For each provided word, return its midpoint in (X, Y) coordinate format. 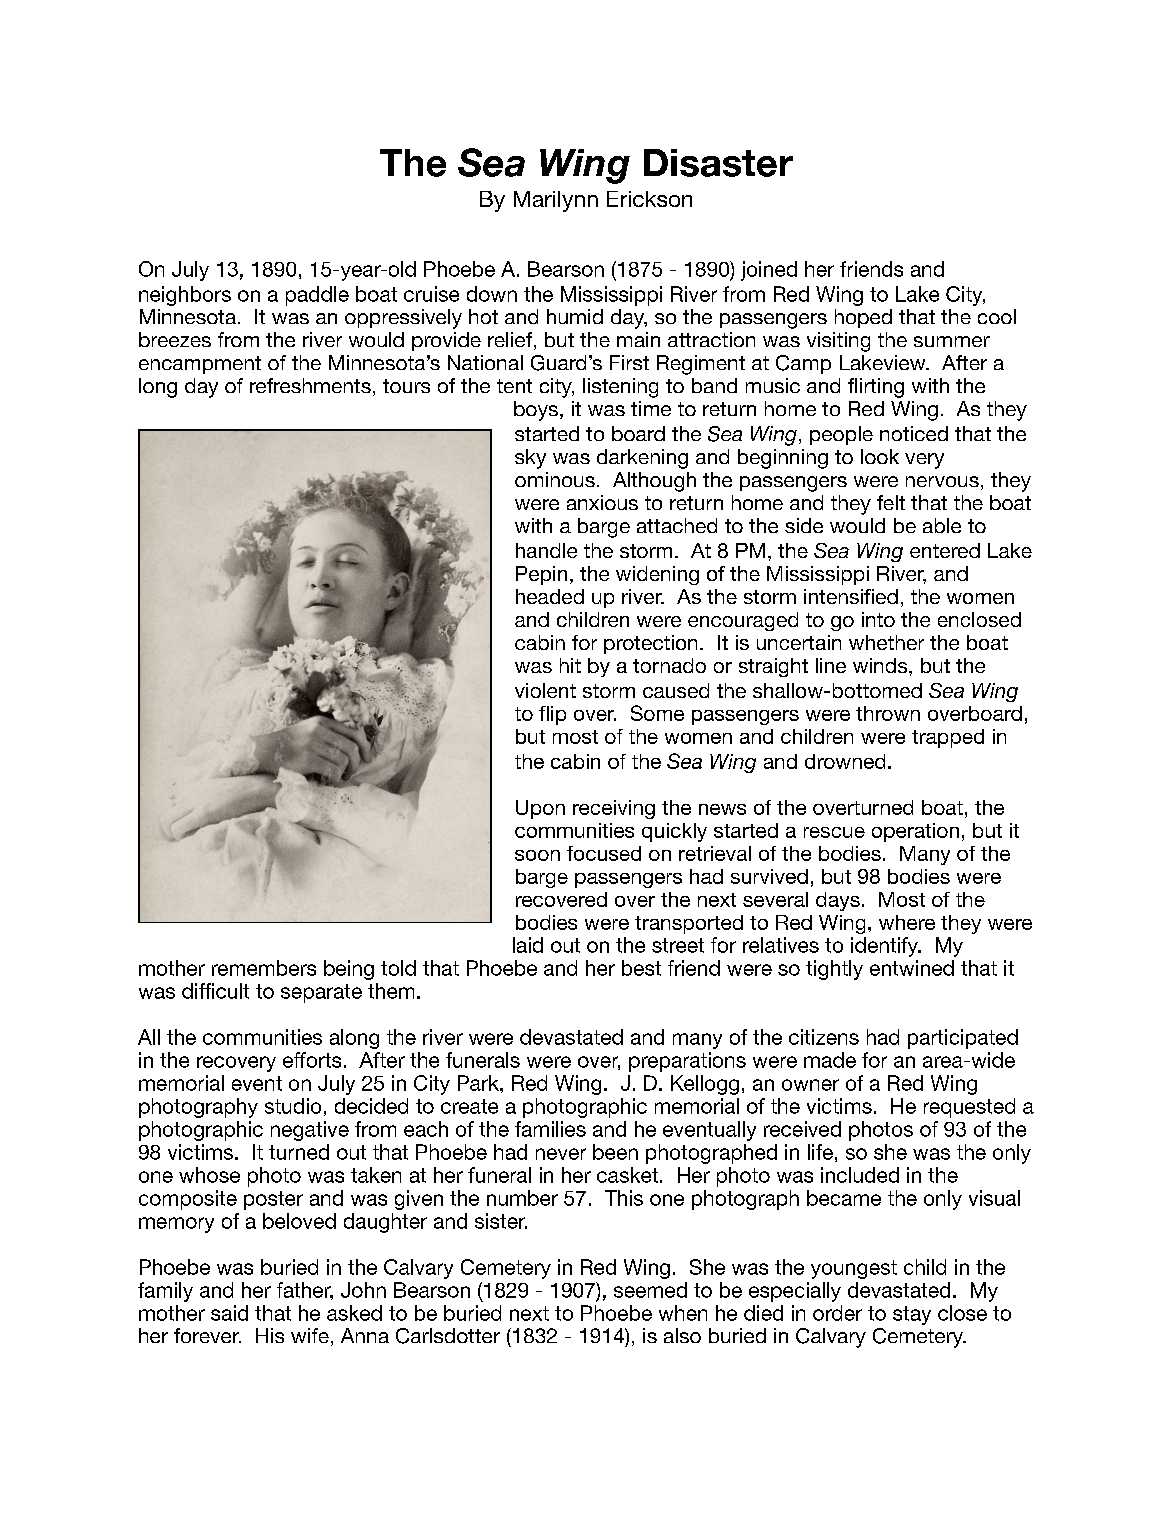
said (229, 1313)
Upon (540, 809)
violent (545, 690)
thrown (888, 713)
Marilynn (556, 201)
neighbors (185, 296)
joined (769, 271)
